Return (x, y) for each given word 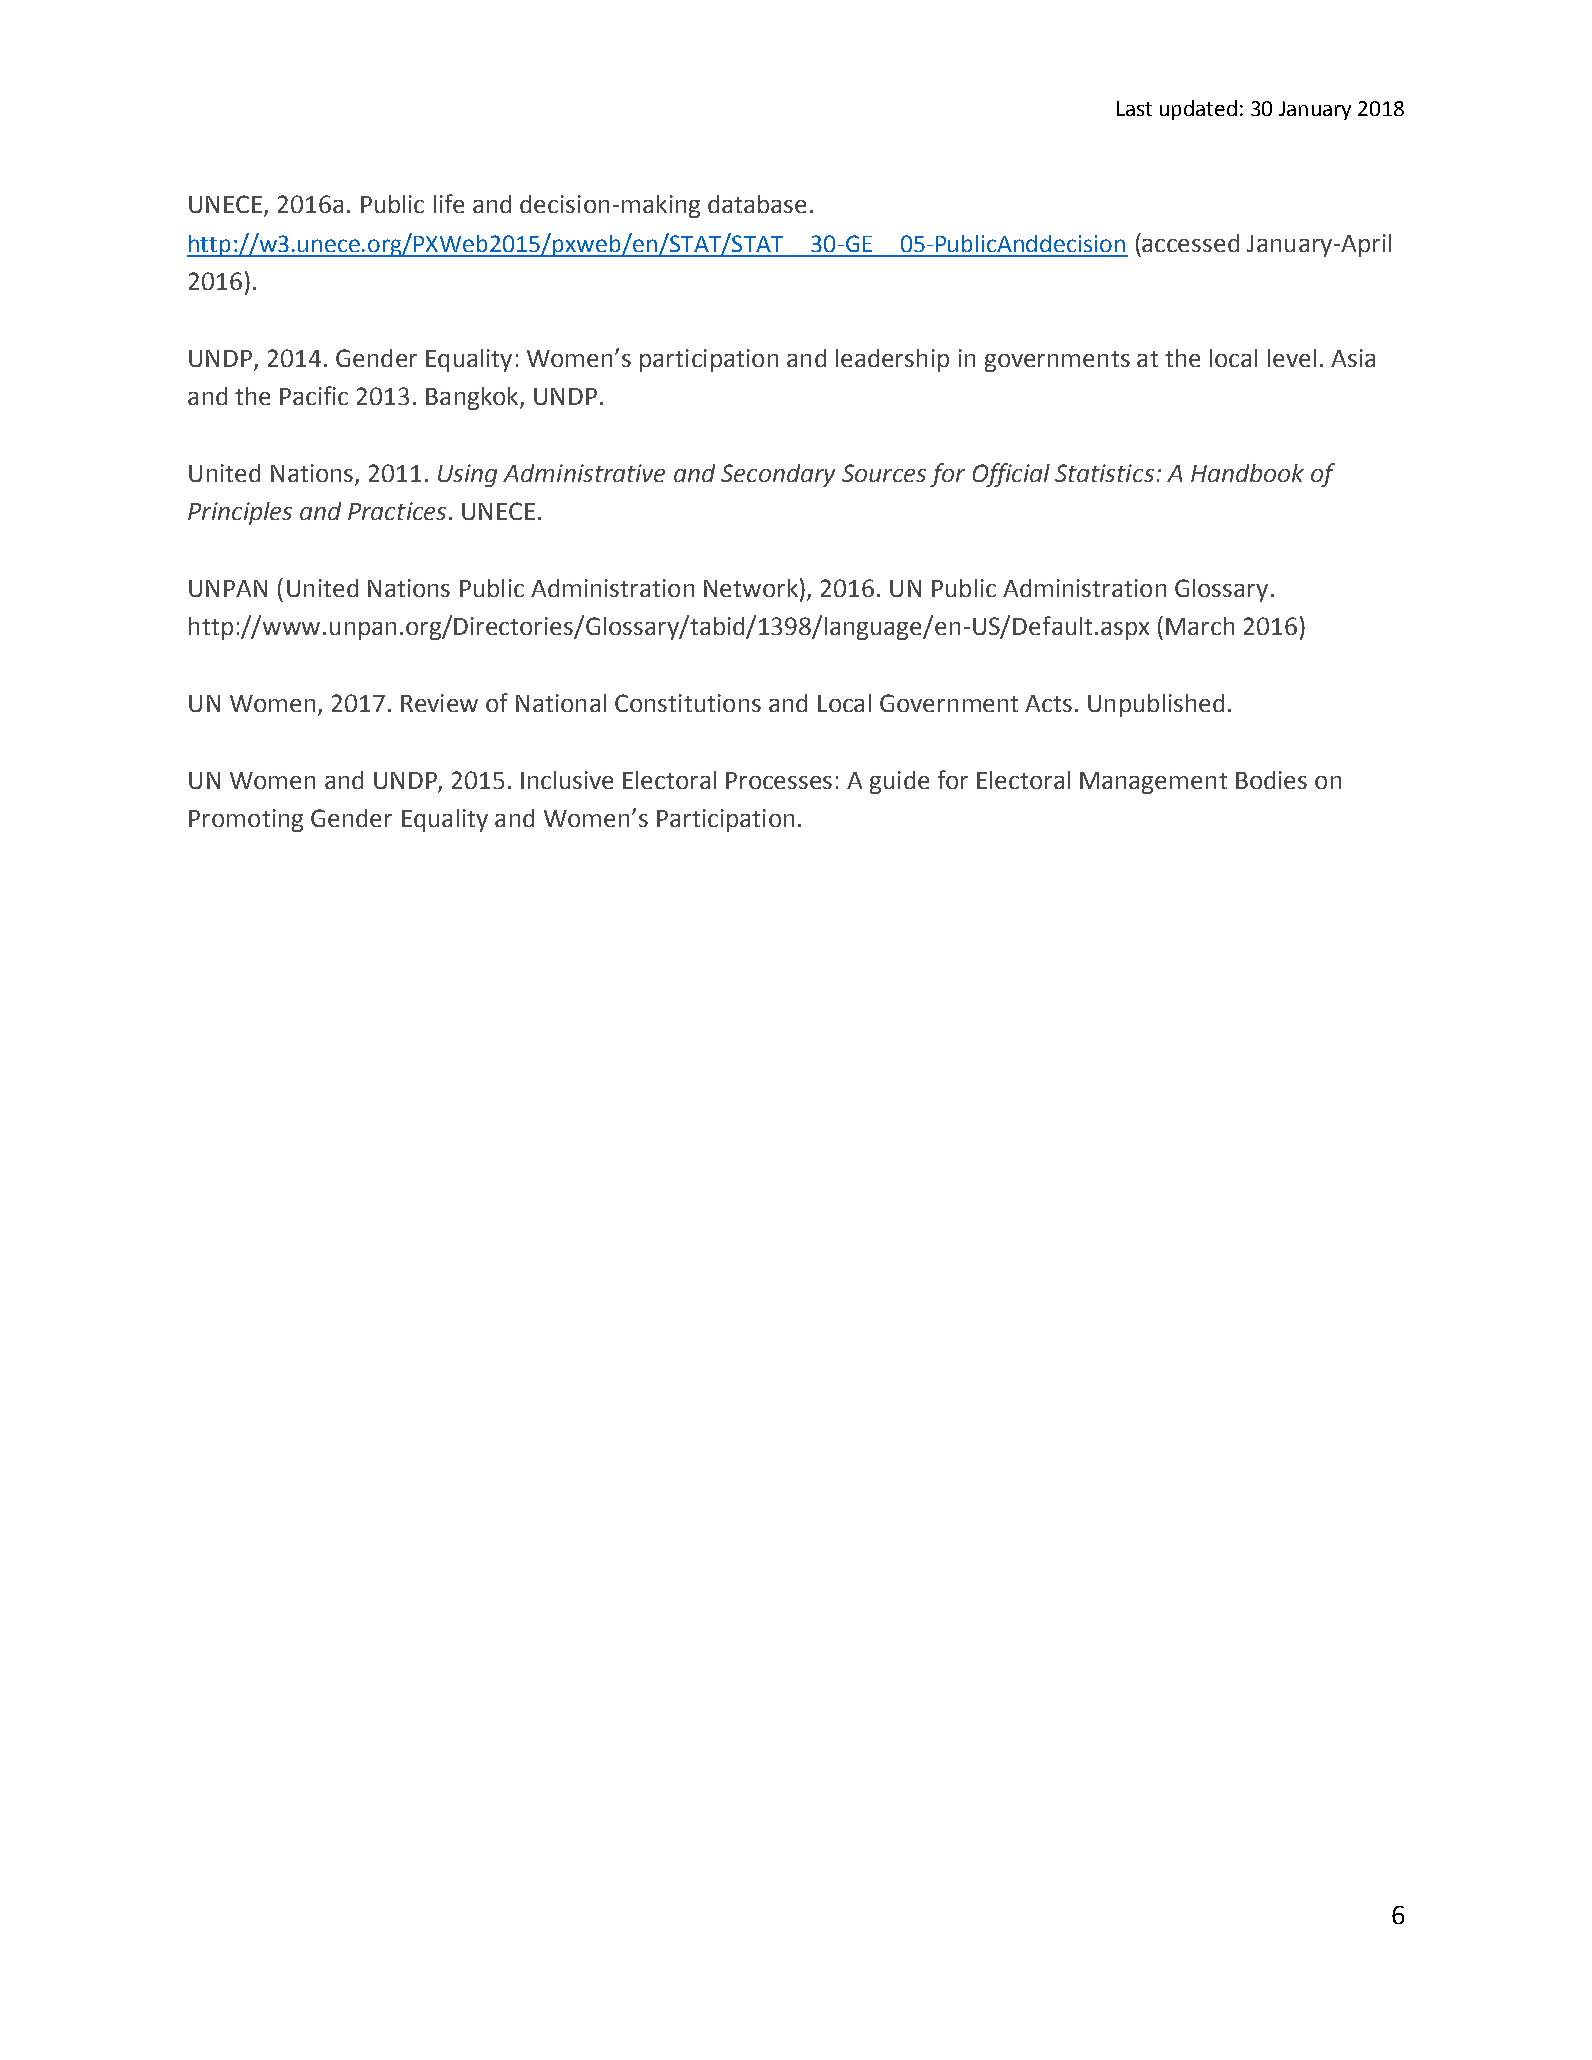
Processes (779, 780)
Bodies (1271, 780)
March (1200, 626)
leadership (892, 360)
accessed (1190, 243)
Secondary (778, 475)
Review (439, 703)
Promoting (246, 820)
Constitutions (688, 703)
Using (467, 475)
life (449, 203)
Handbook (1247, 473)
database (757, 204)
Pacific (314, 395)
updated (1198, 110)
